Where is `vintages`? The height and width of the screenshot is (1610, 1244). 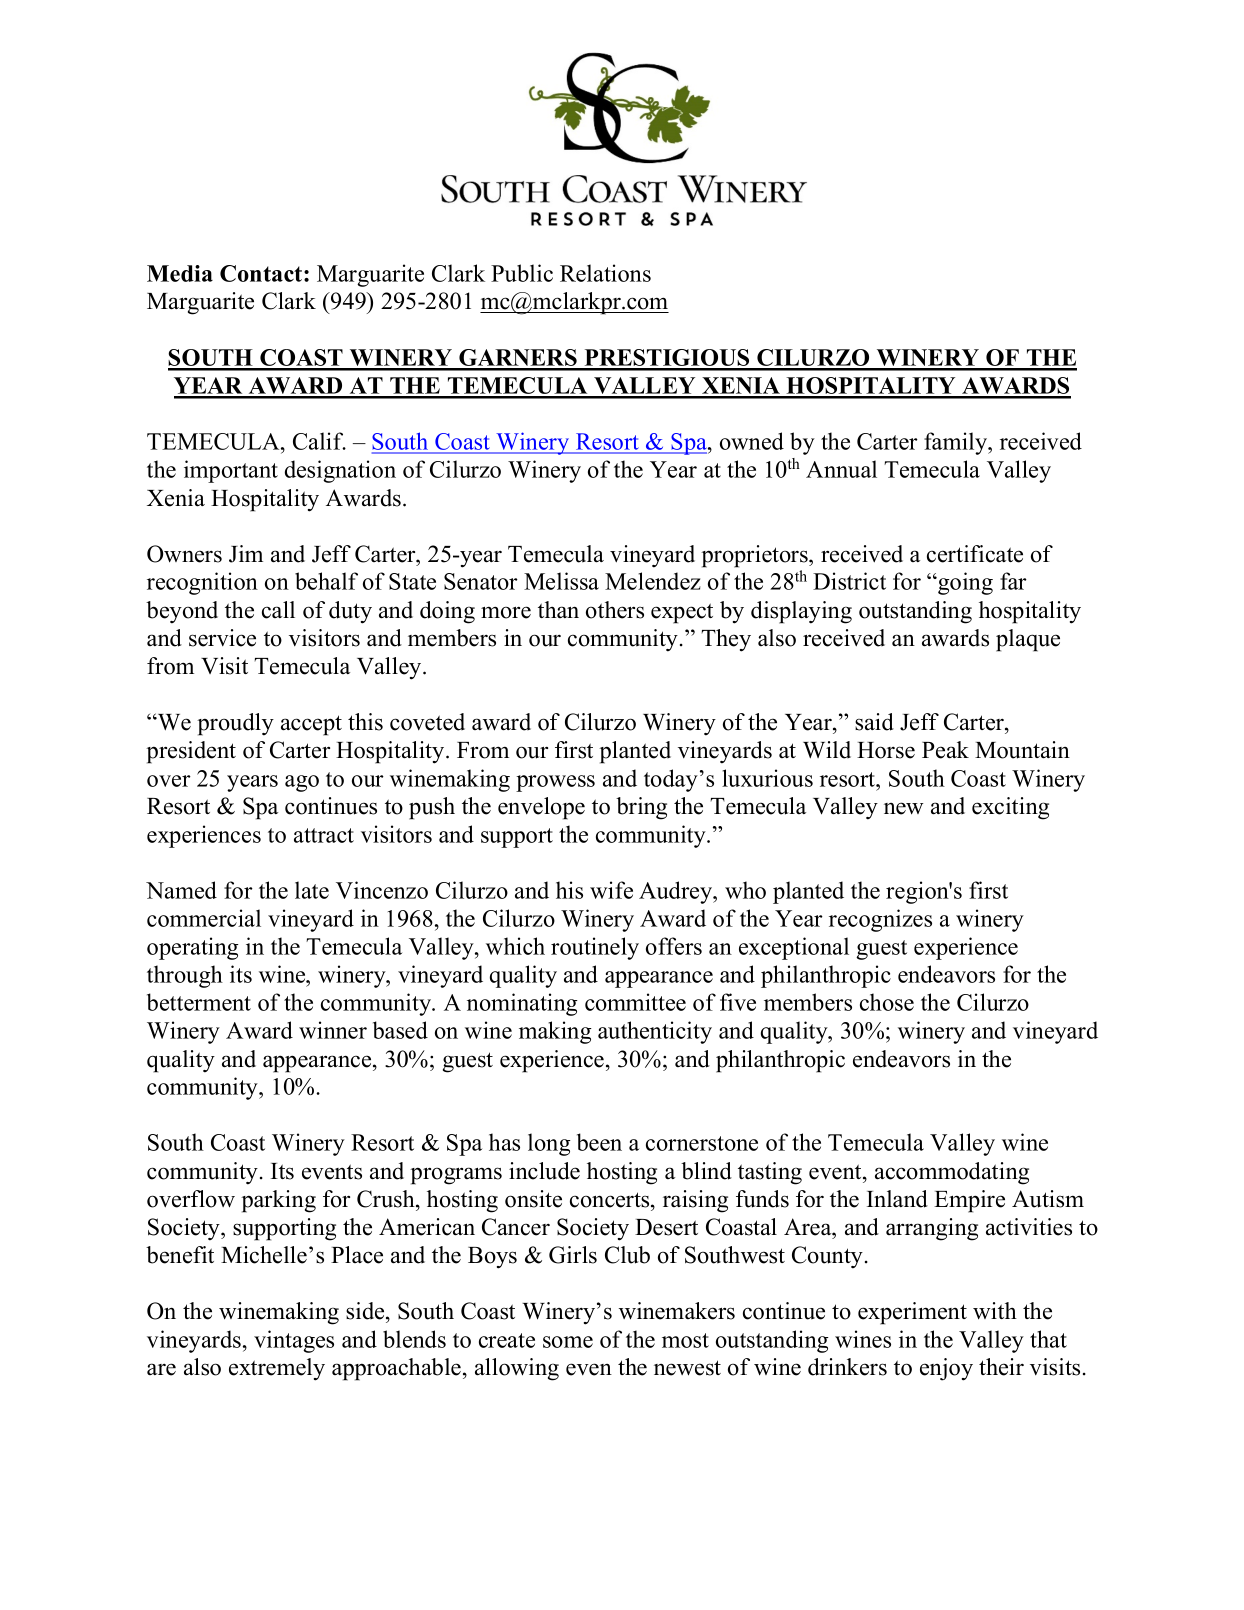
vintages is located at coordinates (294, 1341).
